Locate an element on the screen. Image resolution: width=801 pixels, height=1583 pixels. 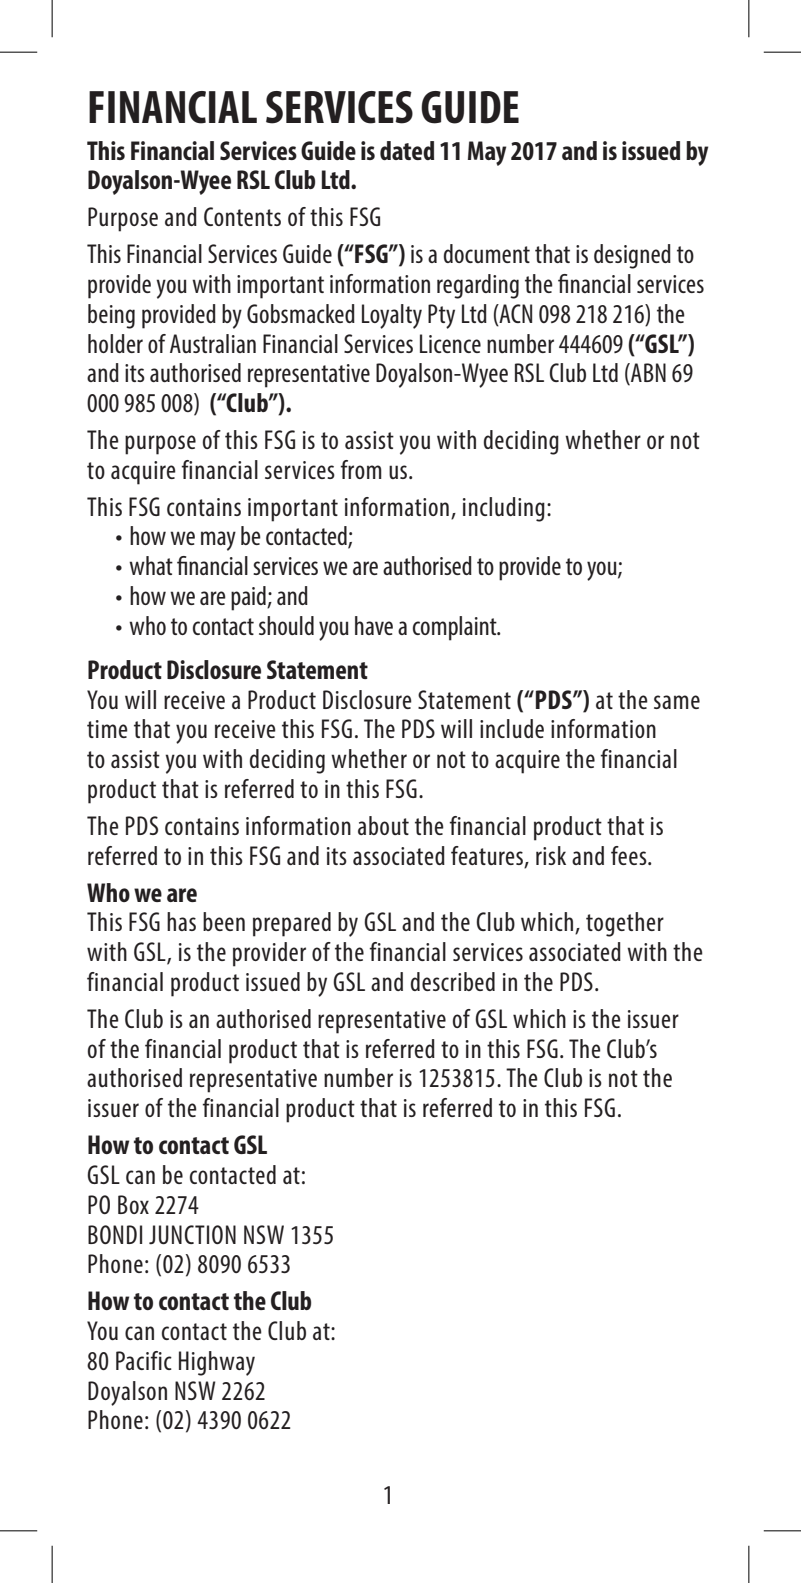
what is located at coordinates (151, 565).
